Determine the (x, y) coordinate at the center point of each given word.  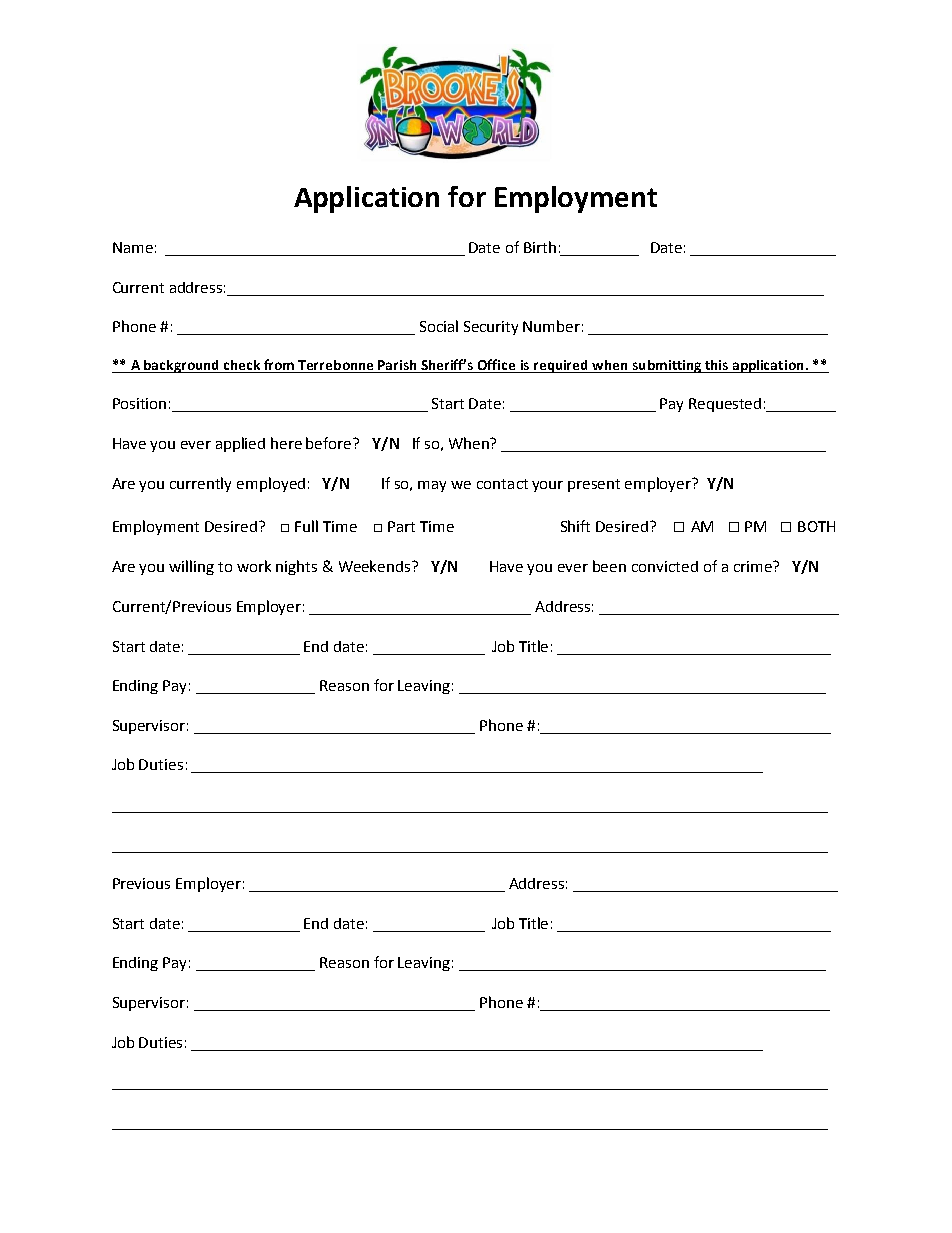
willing (191, 567)
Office (497, 366)
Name (133, 247)
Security (491, 328)
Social (439, 326)
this (717, 366)
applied (240, 444)
